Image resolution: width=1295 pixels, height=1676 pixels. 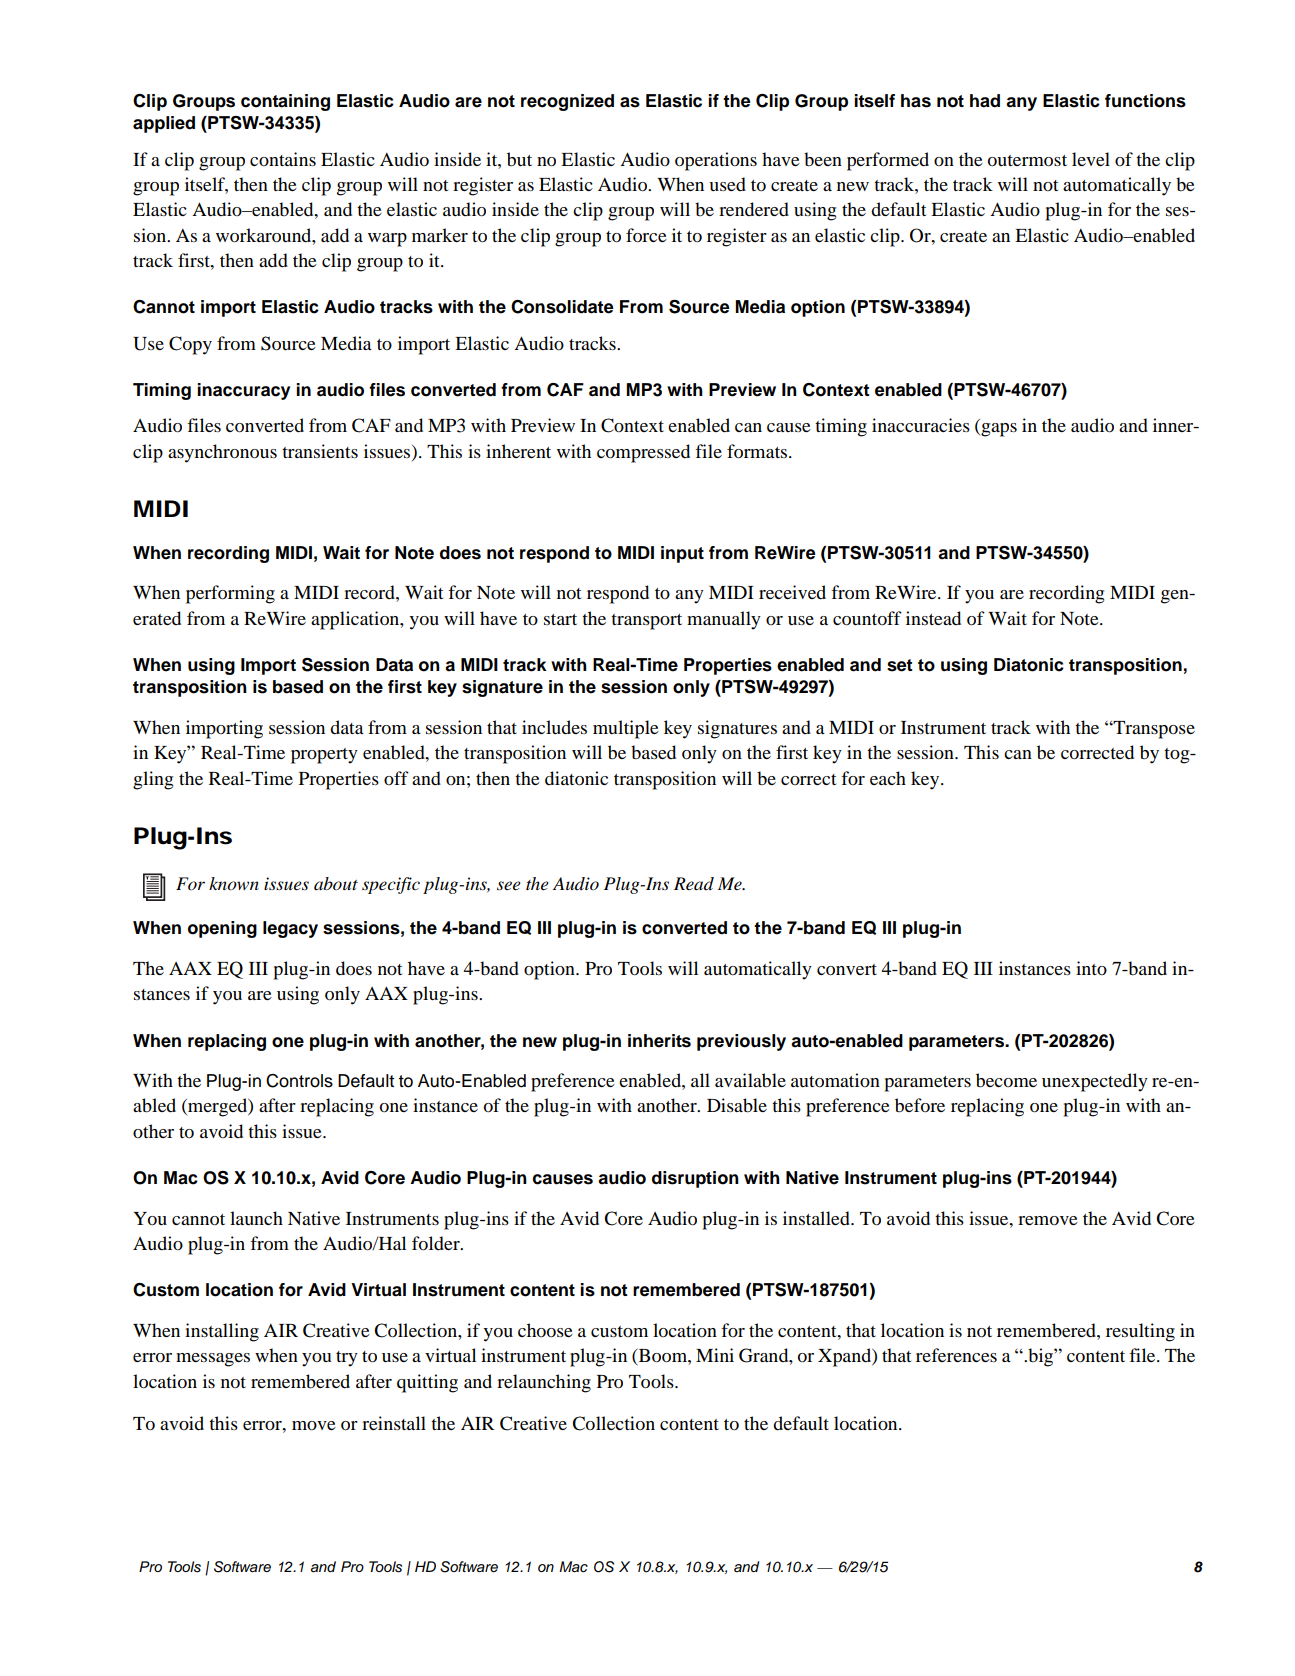 What do you see at coordinates (324, 756) in the image?
I see `property` at bounding box center [324, 756].
